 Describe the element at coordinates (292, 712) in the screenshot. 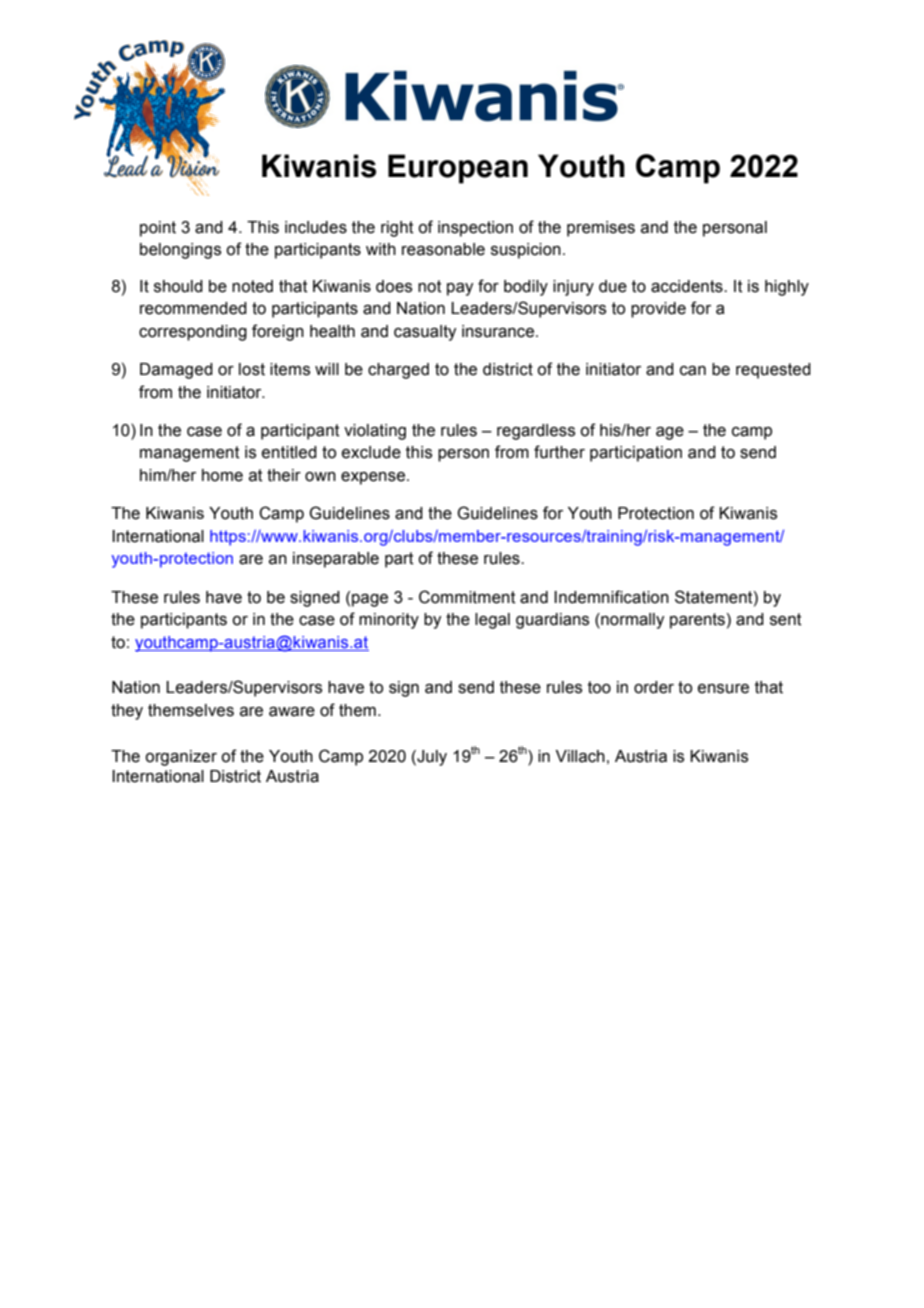

I see `aware` at that location.
